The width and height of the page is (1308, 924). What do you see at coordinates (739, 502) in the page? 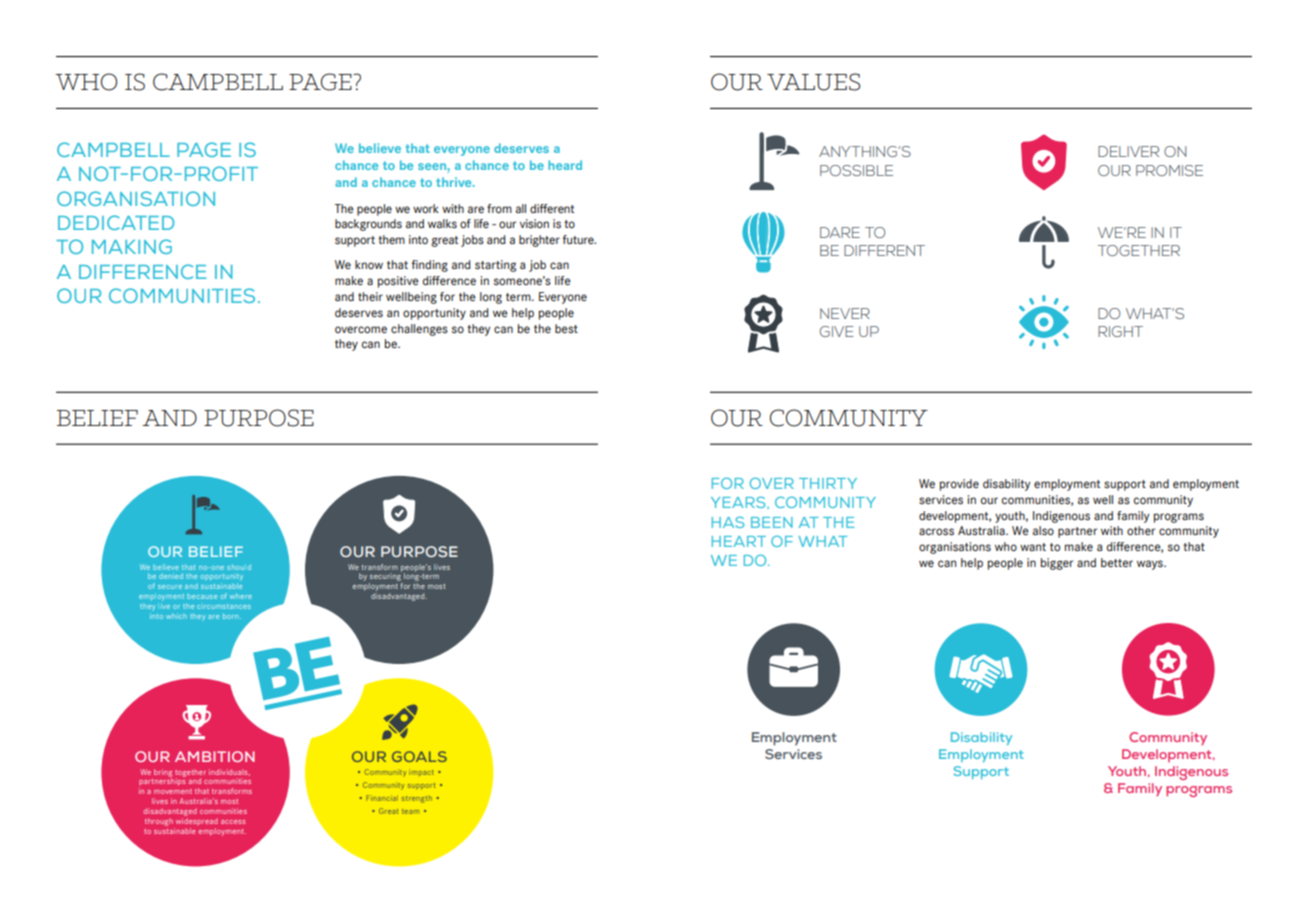
I see `YEARS` at bounding box center [739, 502].
